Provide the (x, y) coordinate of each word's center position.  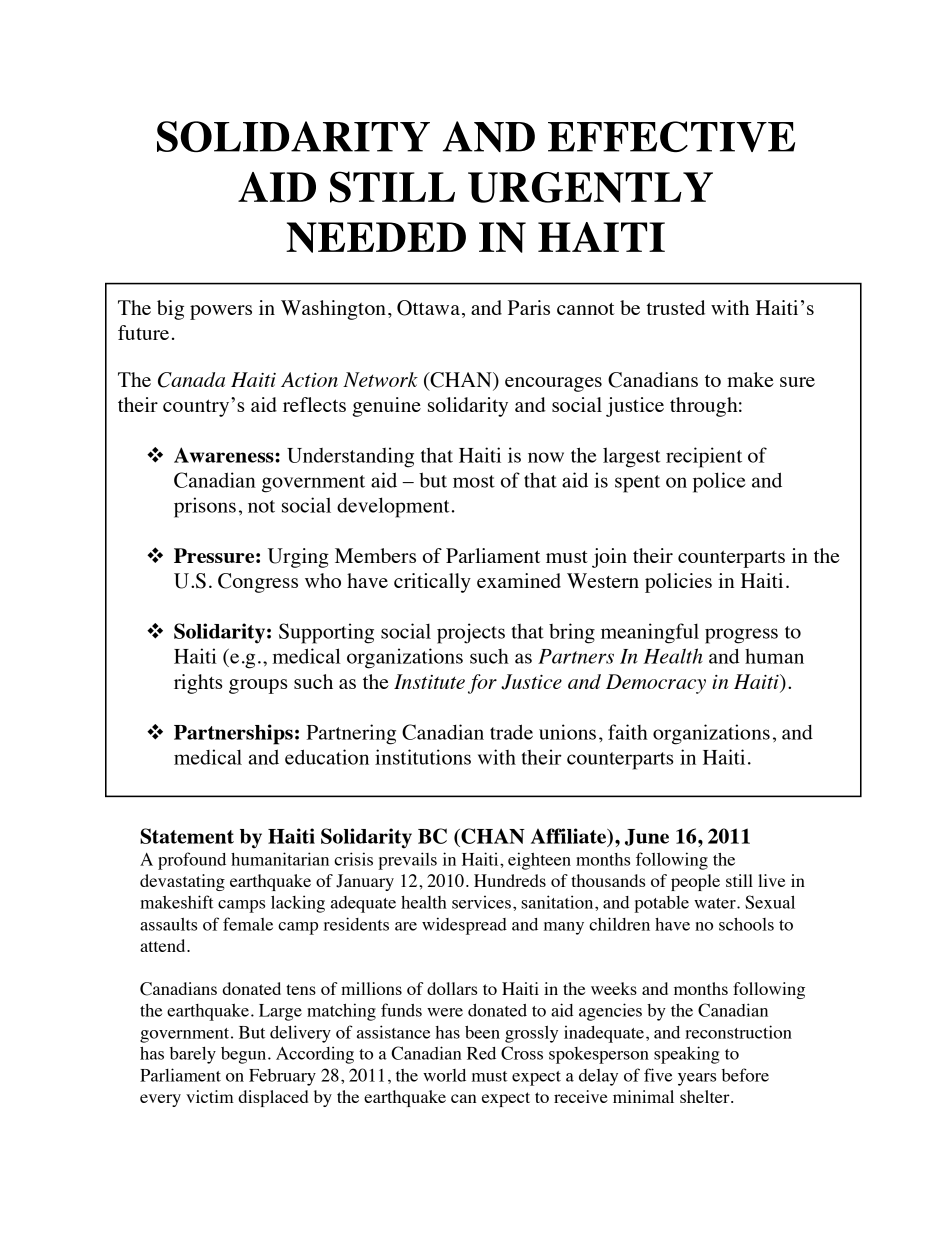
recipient (704, 457)
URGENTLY (590, 187)
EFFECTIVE (671, 136)
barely (193, 1055)
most (474, 481)
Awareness (225, 455)
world (444, 1075)
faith (628, 732)
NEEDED (376, 237)
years (697, 1079)
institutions (423, 757)
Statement (187, 836)
